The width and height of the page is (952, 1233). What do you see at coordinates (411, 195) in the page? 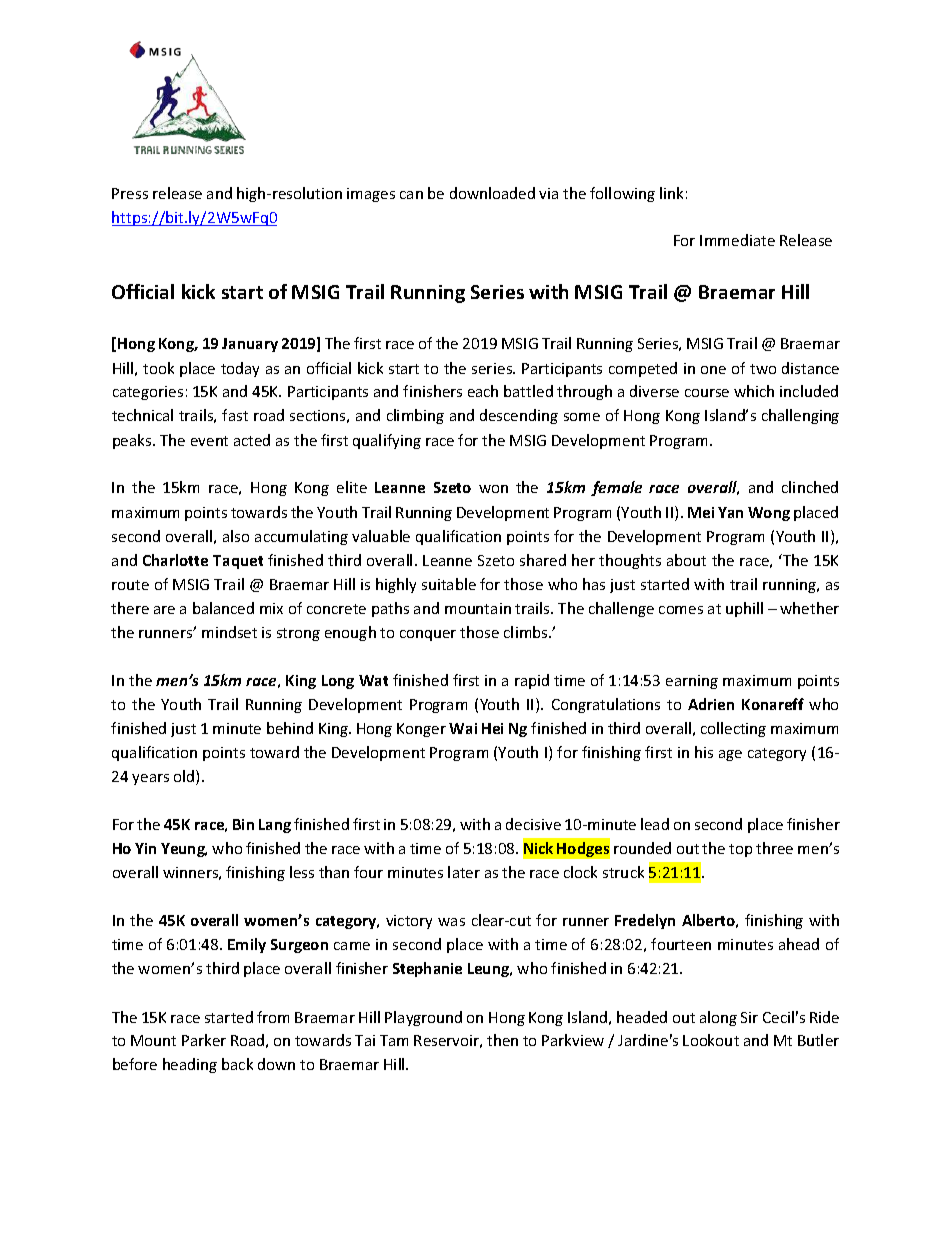
I see `can` at bounding box center [411, 195].
